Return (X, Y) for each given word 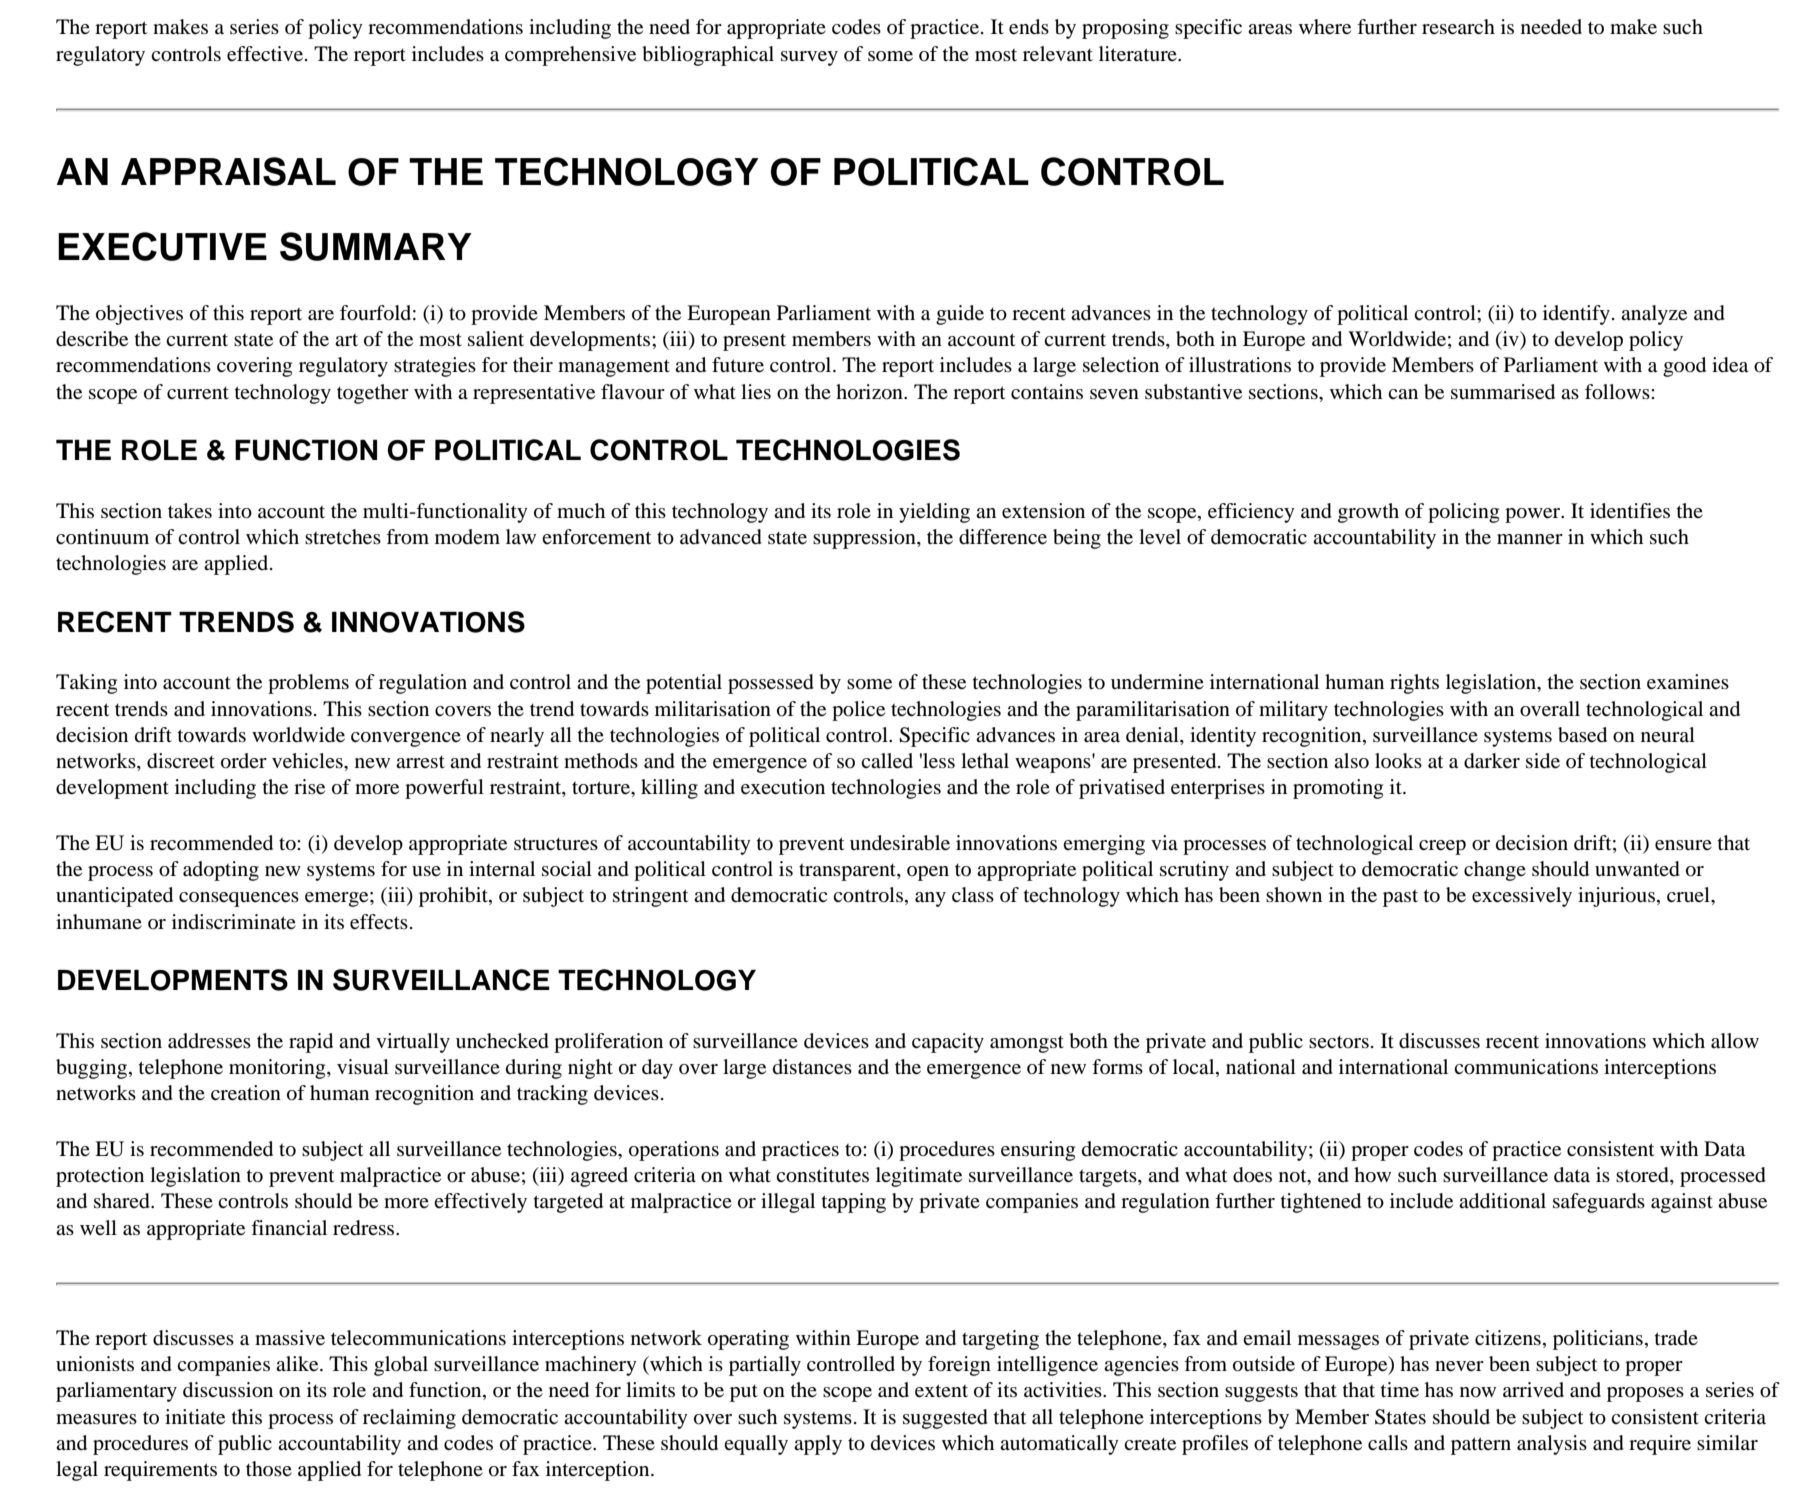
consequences (239, 899)
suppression (865, 539)
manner (1530, 539)
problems (308, 684)
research (1458, 27)
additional (1502, 1201)
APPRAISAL (228, 171)
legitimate (919, 1177)
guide (960, 315)
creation (246, 1093)
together (373, 394)
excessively (1522, 897)
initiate (195, 1417)
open (928, 873)
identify (1576, 315)
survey (809, 58)
